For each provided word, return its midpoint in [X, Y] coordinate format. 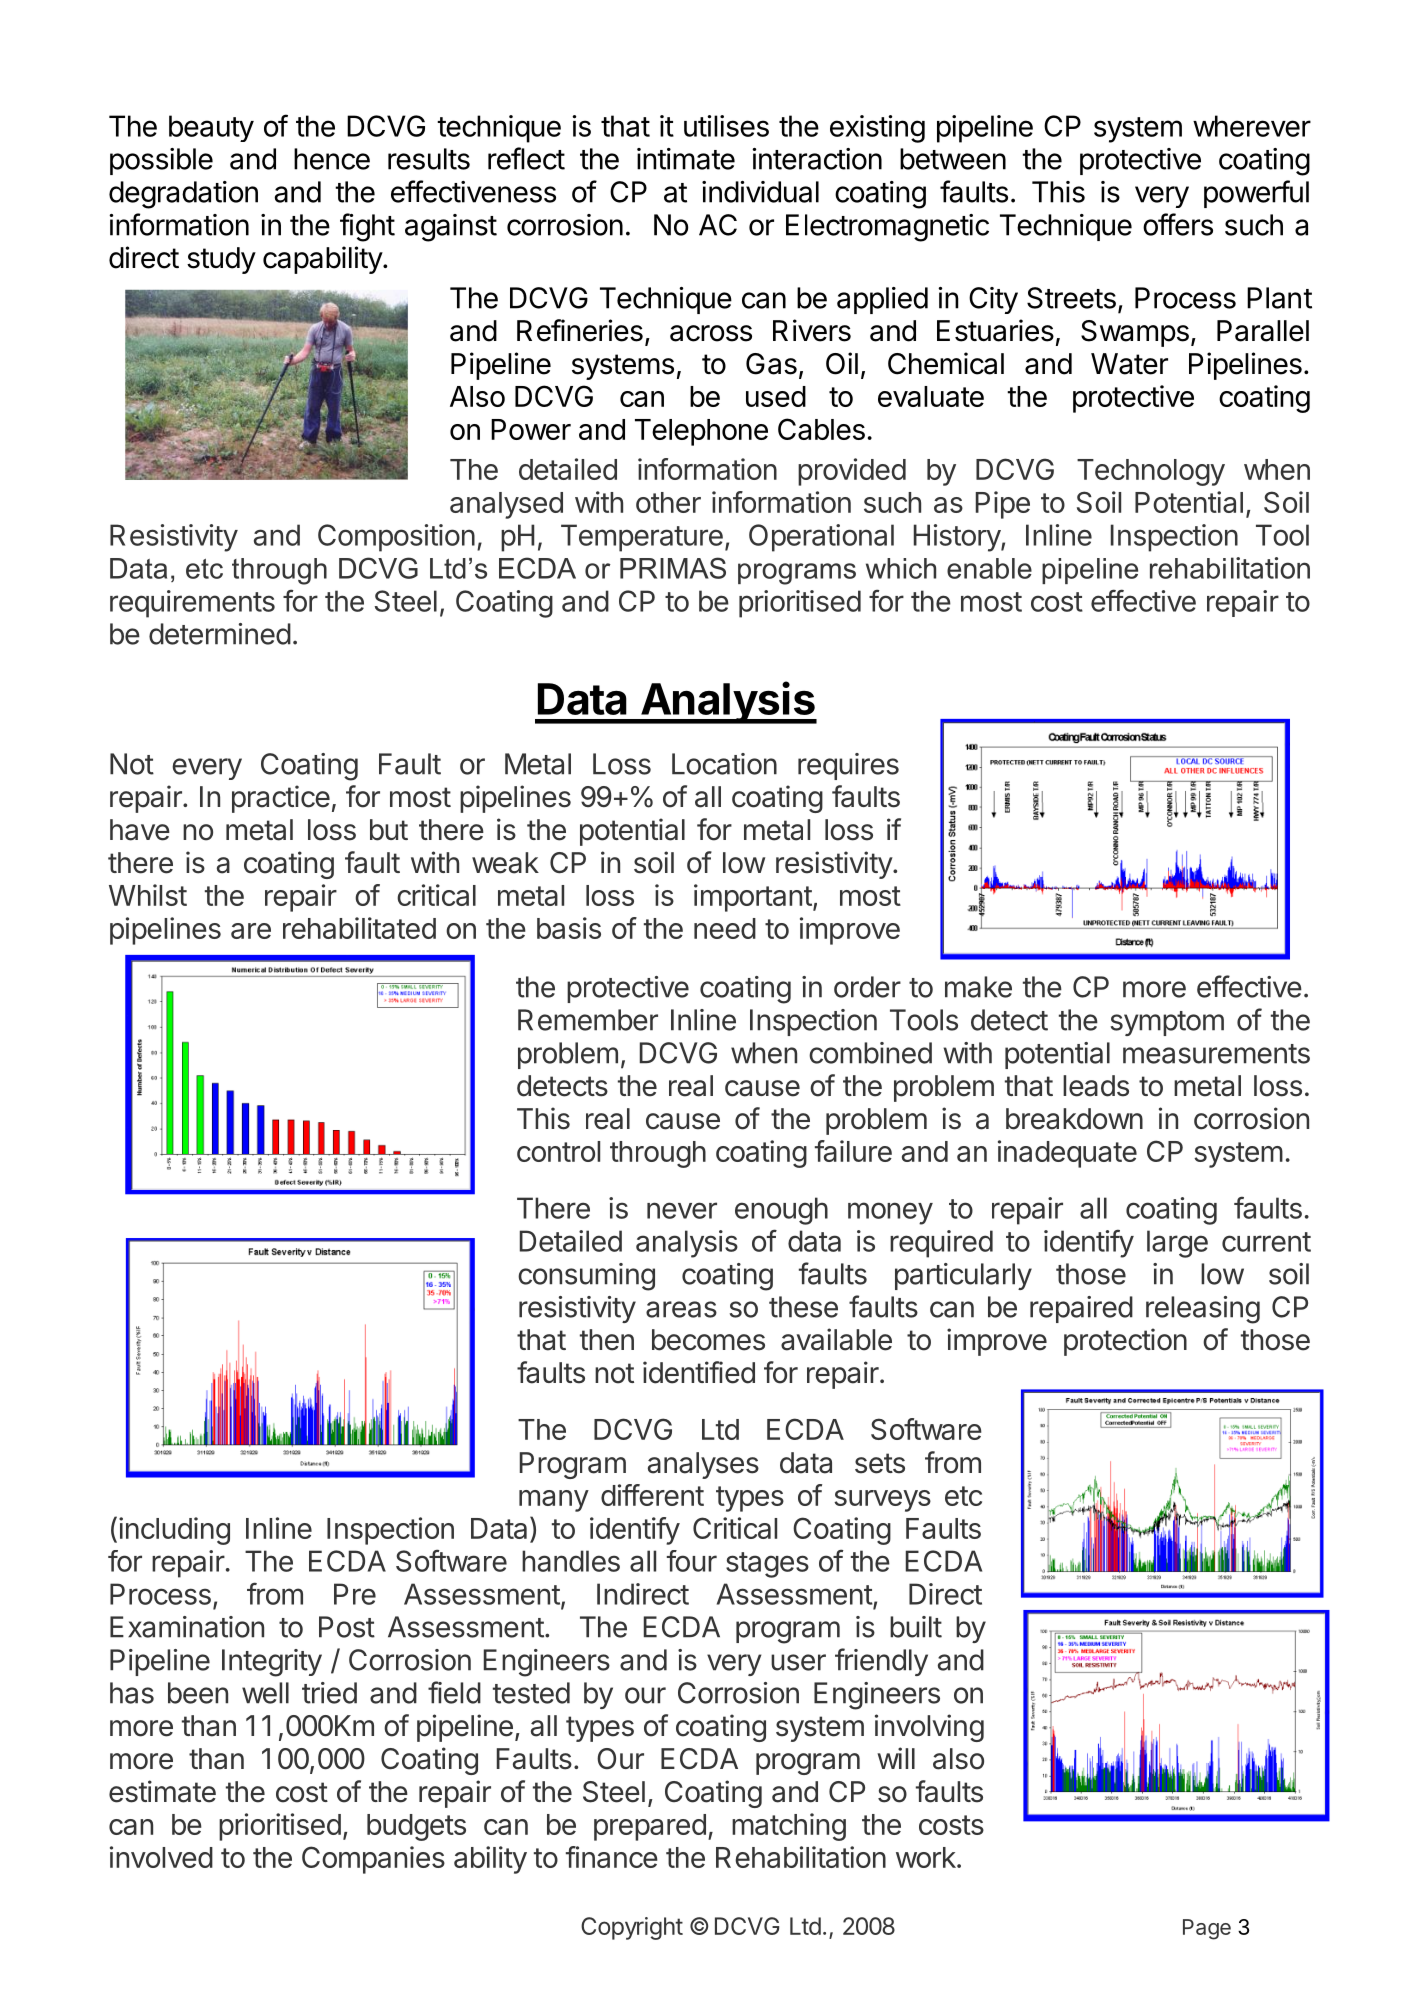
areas [681, 1309]
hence [332, 159]
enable [989, 568]
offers [1178, 224]
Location [724, 764]
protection [1125, 1342]
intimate [686, 159]
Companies [373, 1860]
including [174, 1531]
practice [281, 799]
